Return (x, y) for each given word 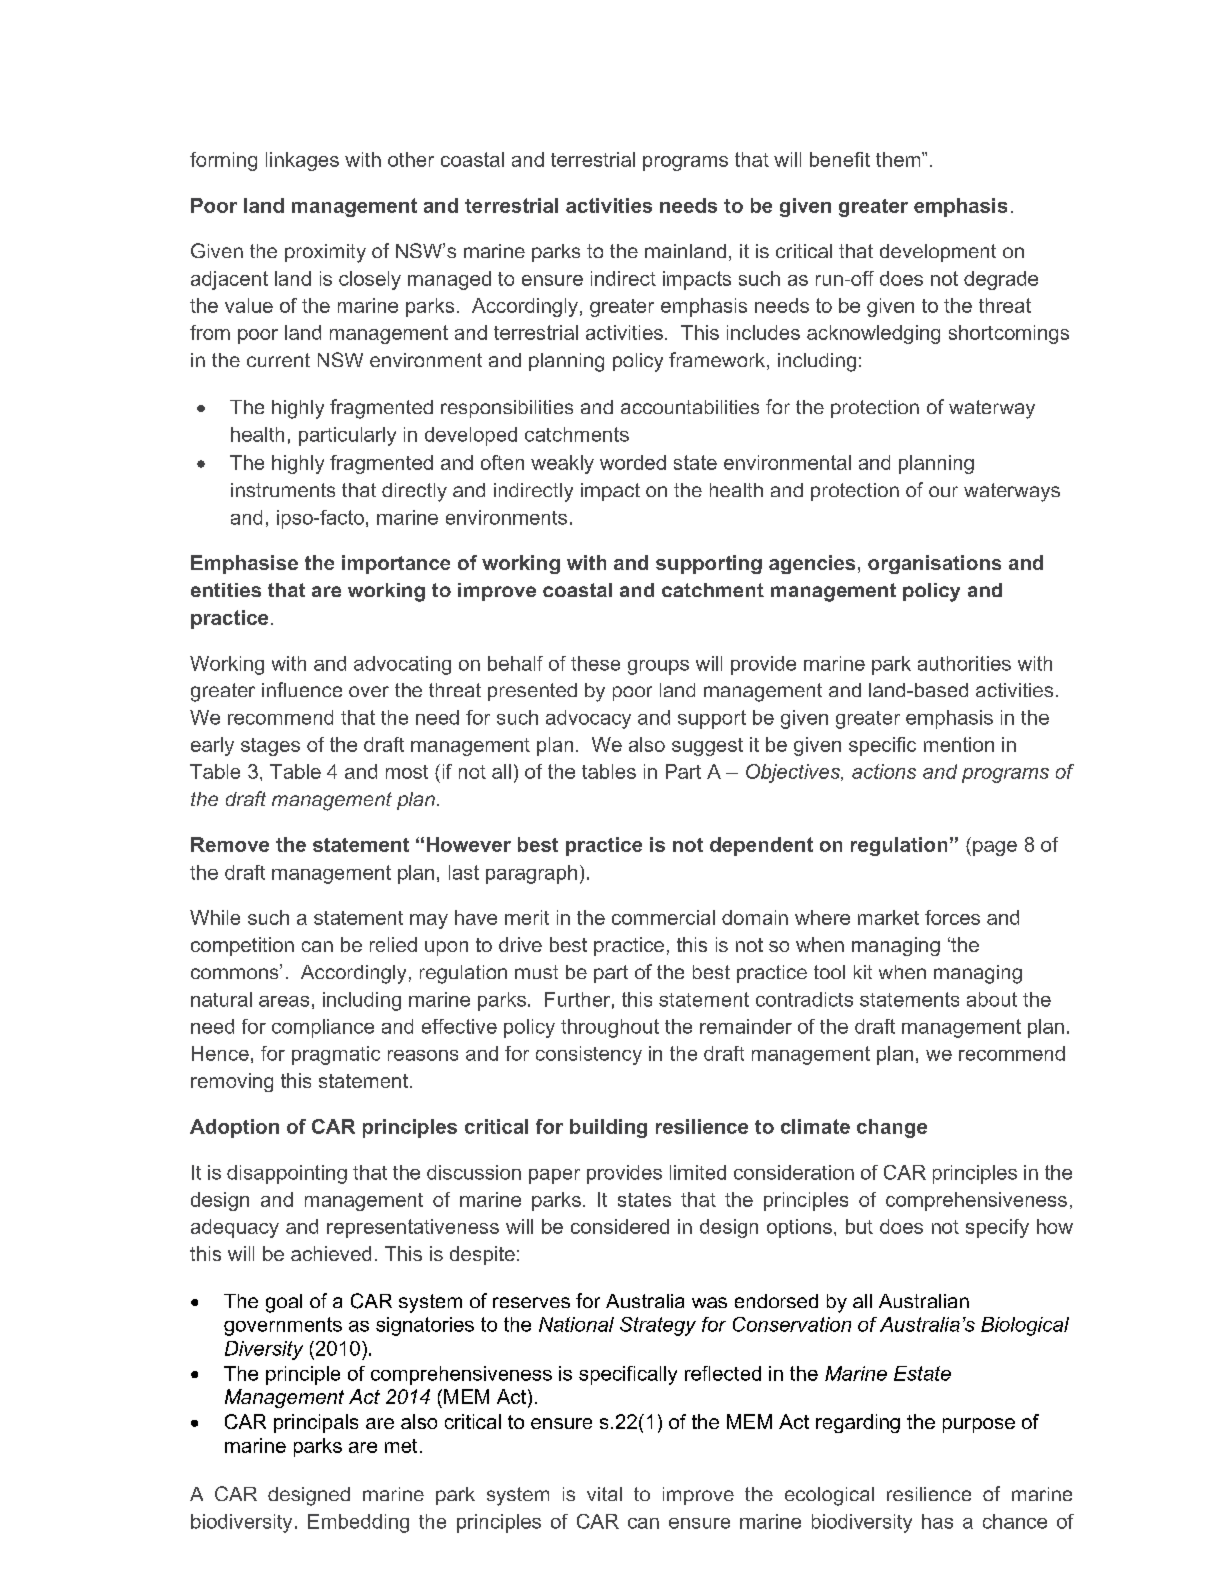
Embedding (358, 1523)
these (595, 663)
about (992, 999)
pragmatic (336, 1055)
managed (449, 280)
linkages (302, 161)
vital (604, 1494)
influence (302, 689)
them (899, 159)
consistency (589, 1055)
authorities (964, 663)
